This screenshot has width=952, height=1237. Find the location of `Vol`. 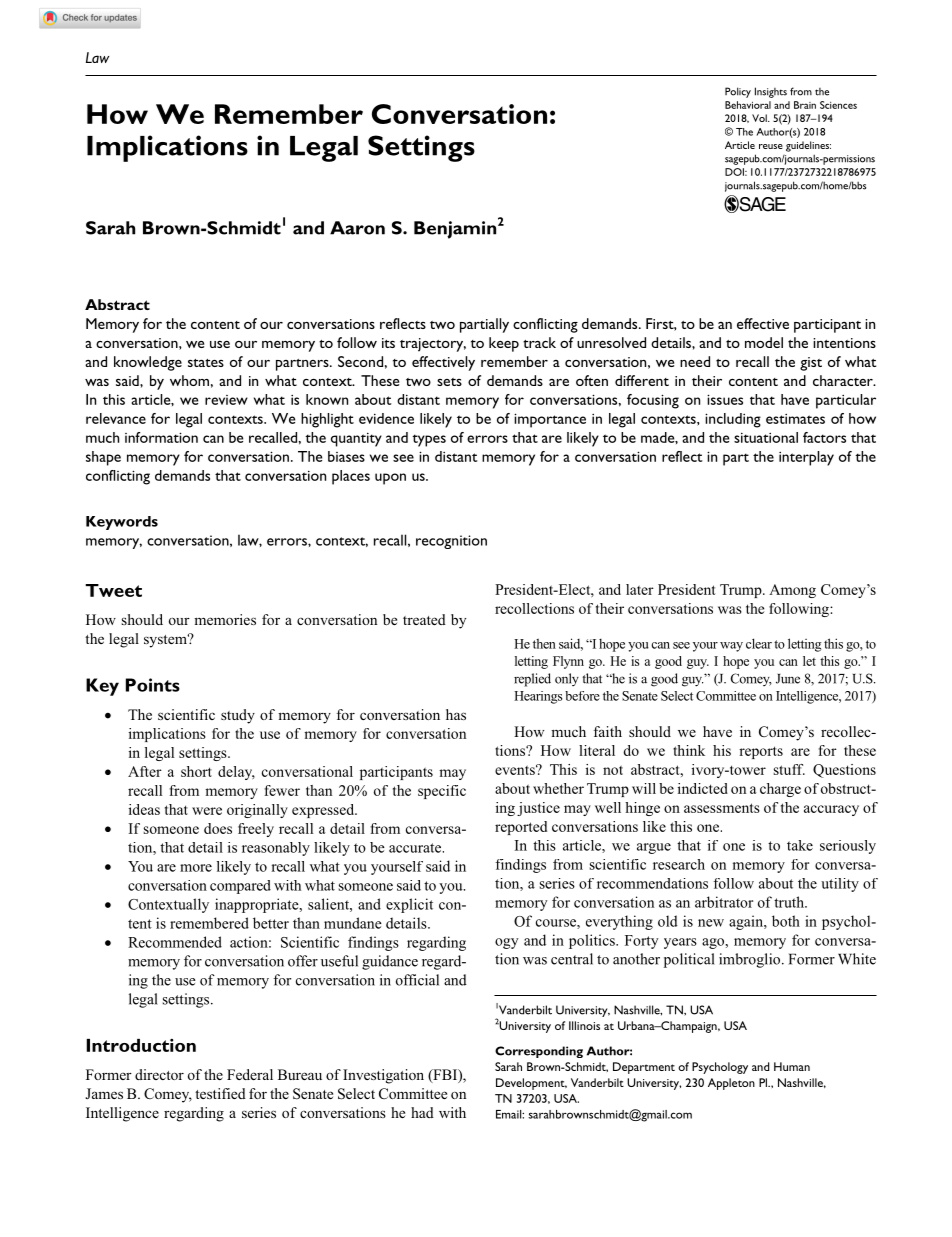

Vol is located at coordinates (760, 118).
